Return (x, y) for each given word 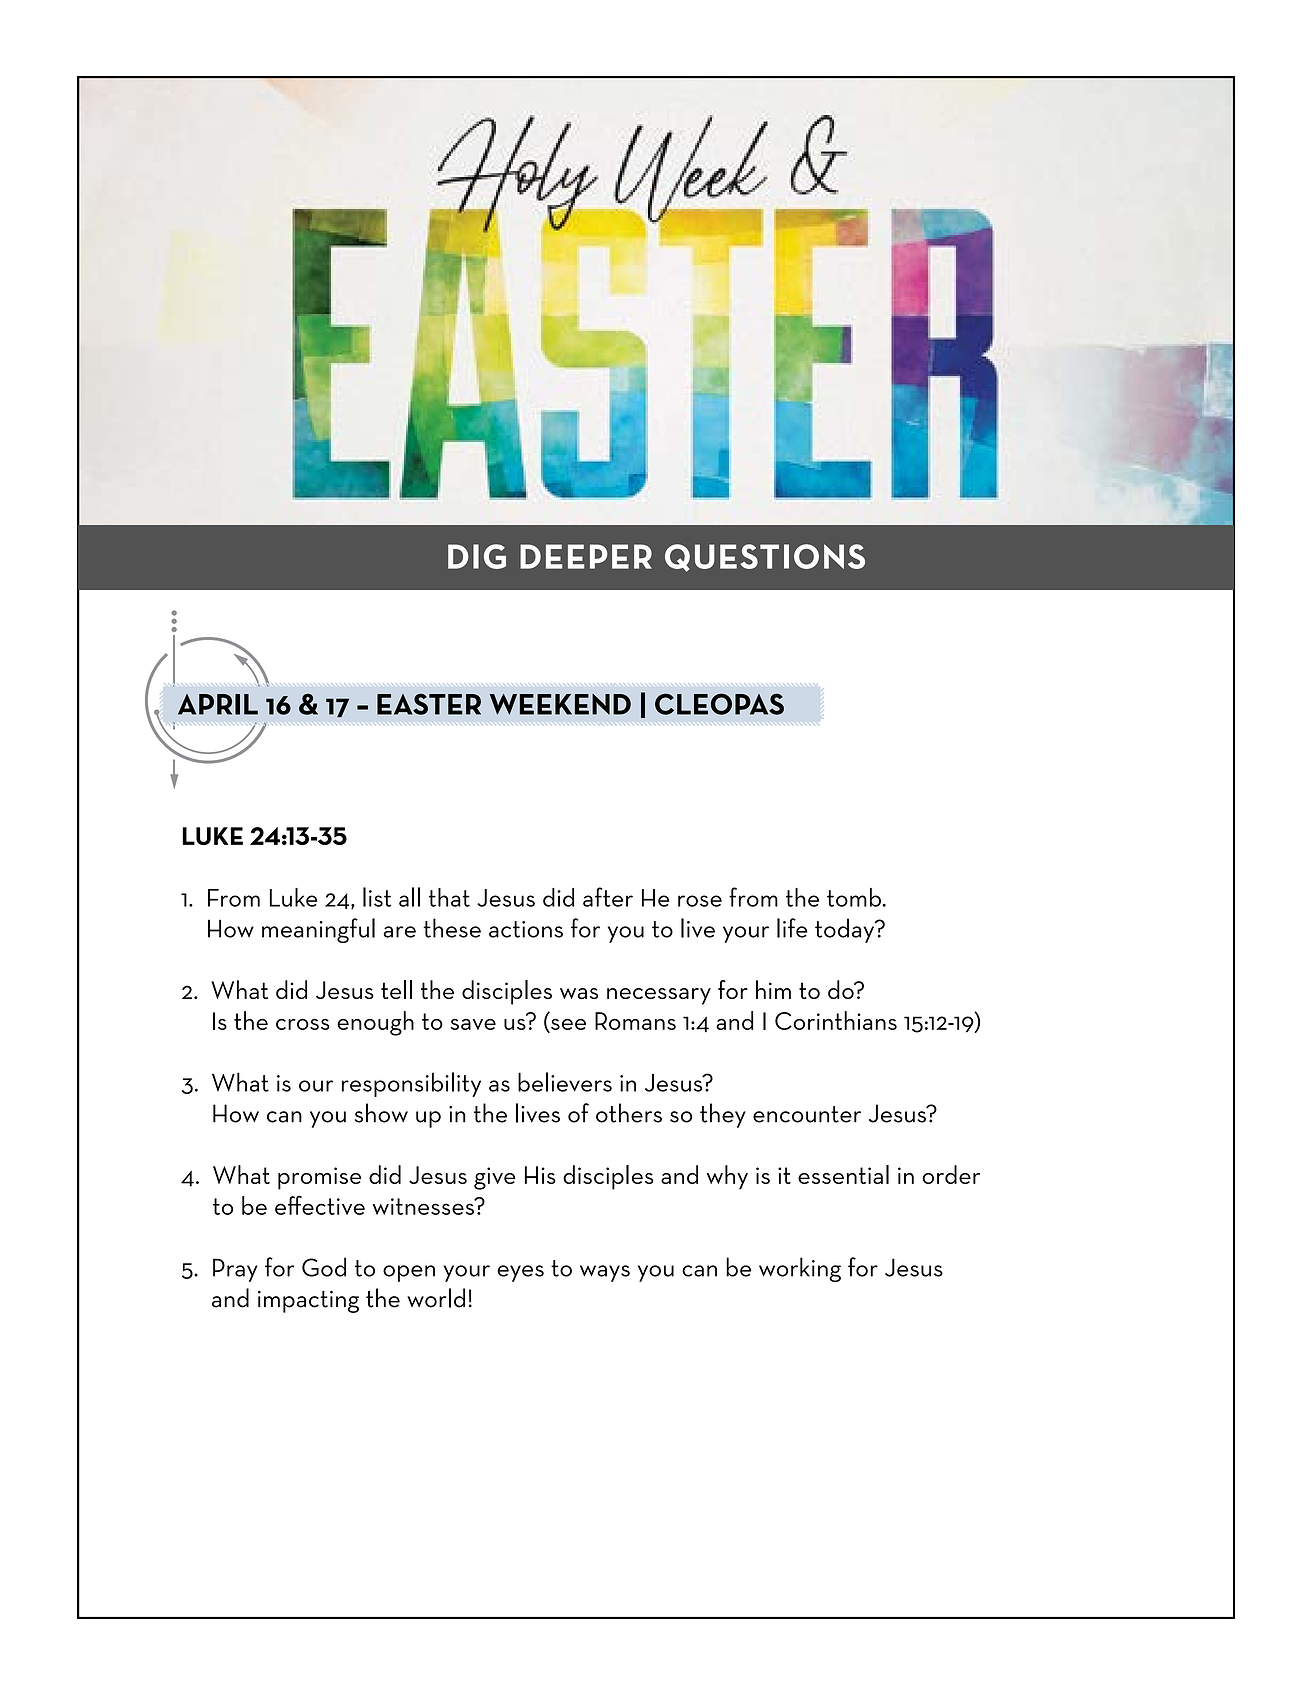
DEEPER (586, 556)
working (800, 1269)
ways (605, 1273)
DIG (477, 556)
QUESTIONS (765, 558)
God (324, 1267)
